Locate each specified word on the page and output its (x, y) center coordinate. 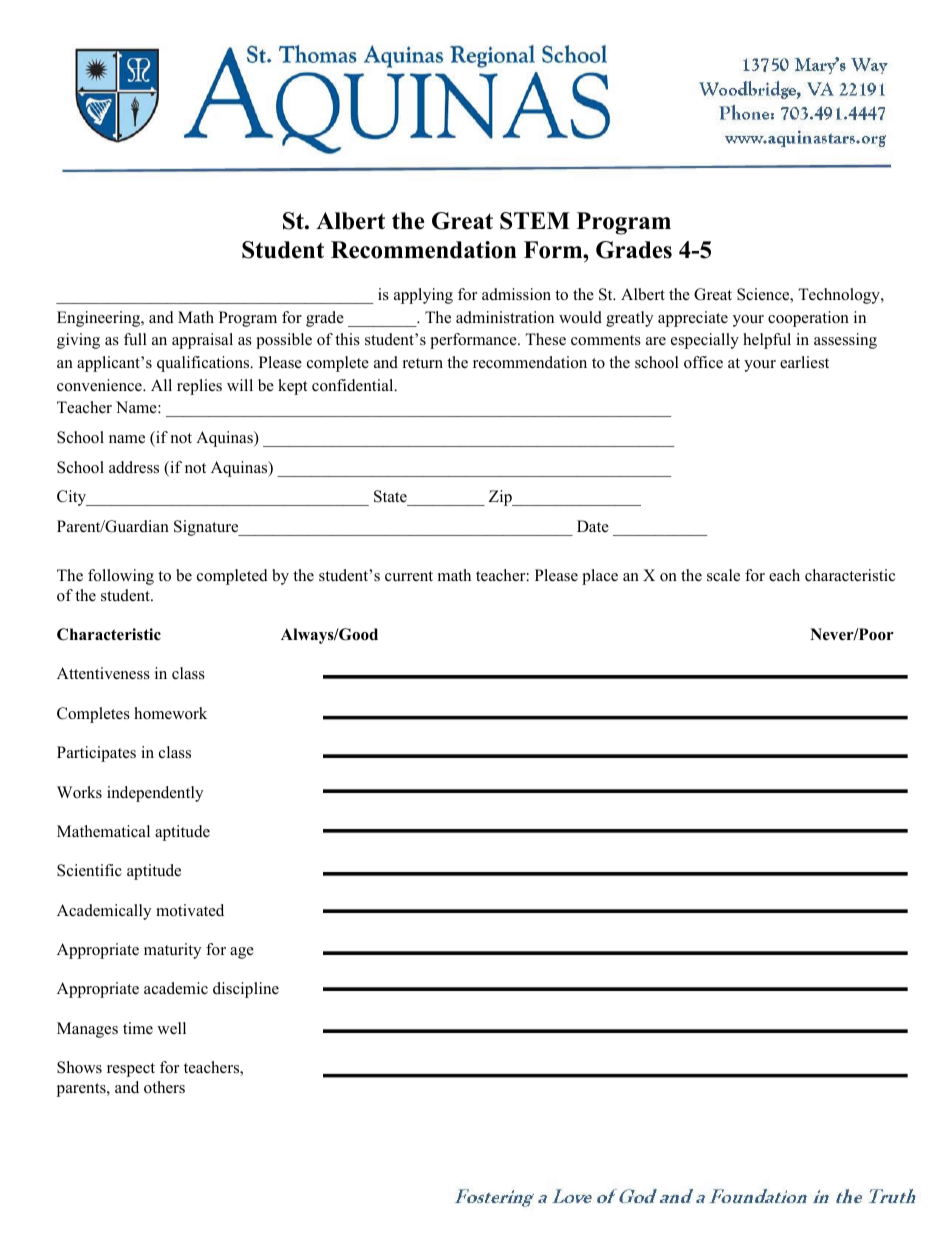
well (171, 1028)
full (135, 339)
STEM (535, 221)
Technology (840, 296)
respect (131, 1070)
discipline (246, 990)
